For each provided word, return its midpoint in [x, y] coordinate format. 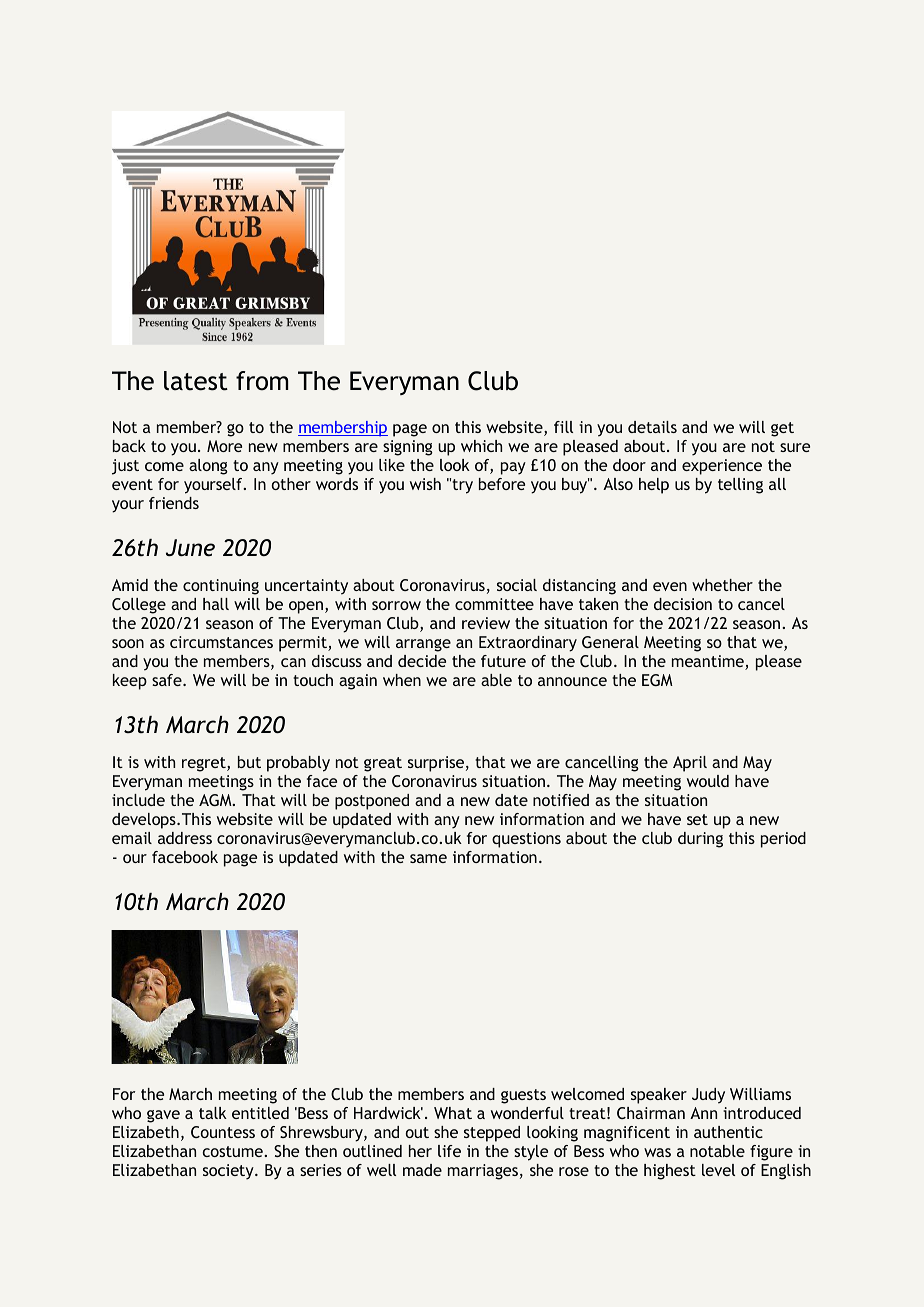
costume [234, 1151]
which [481, 446]
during [700, 840]
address [185, 838]
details [652, 427]
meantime [709, 662]
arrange [423, 645]
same [428, 858]
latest [196, 381]
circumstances [221, 642]
